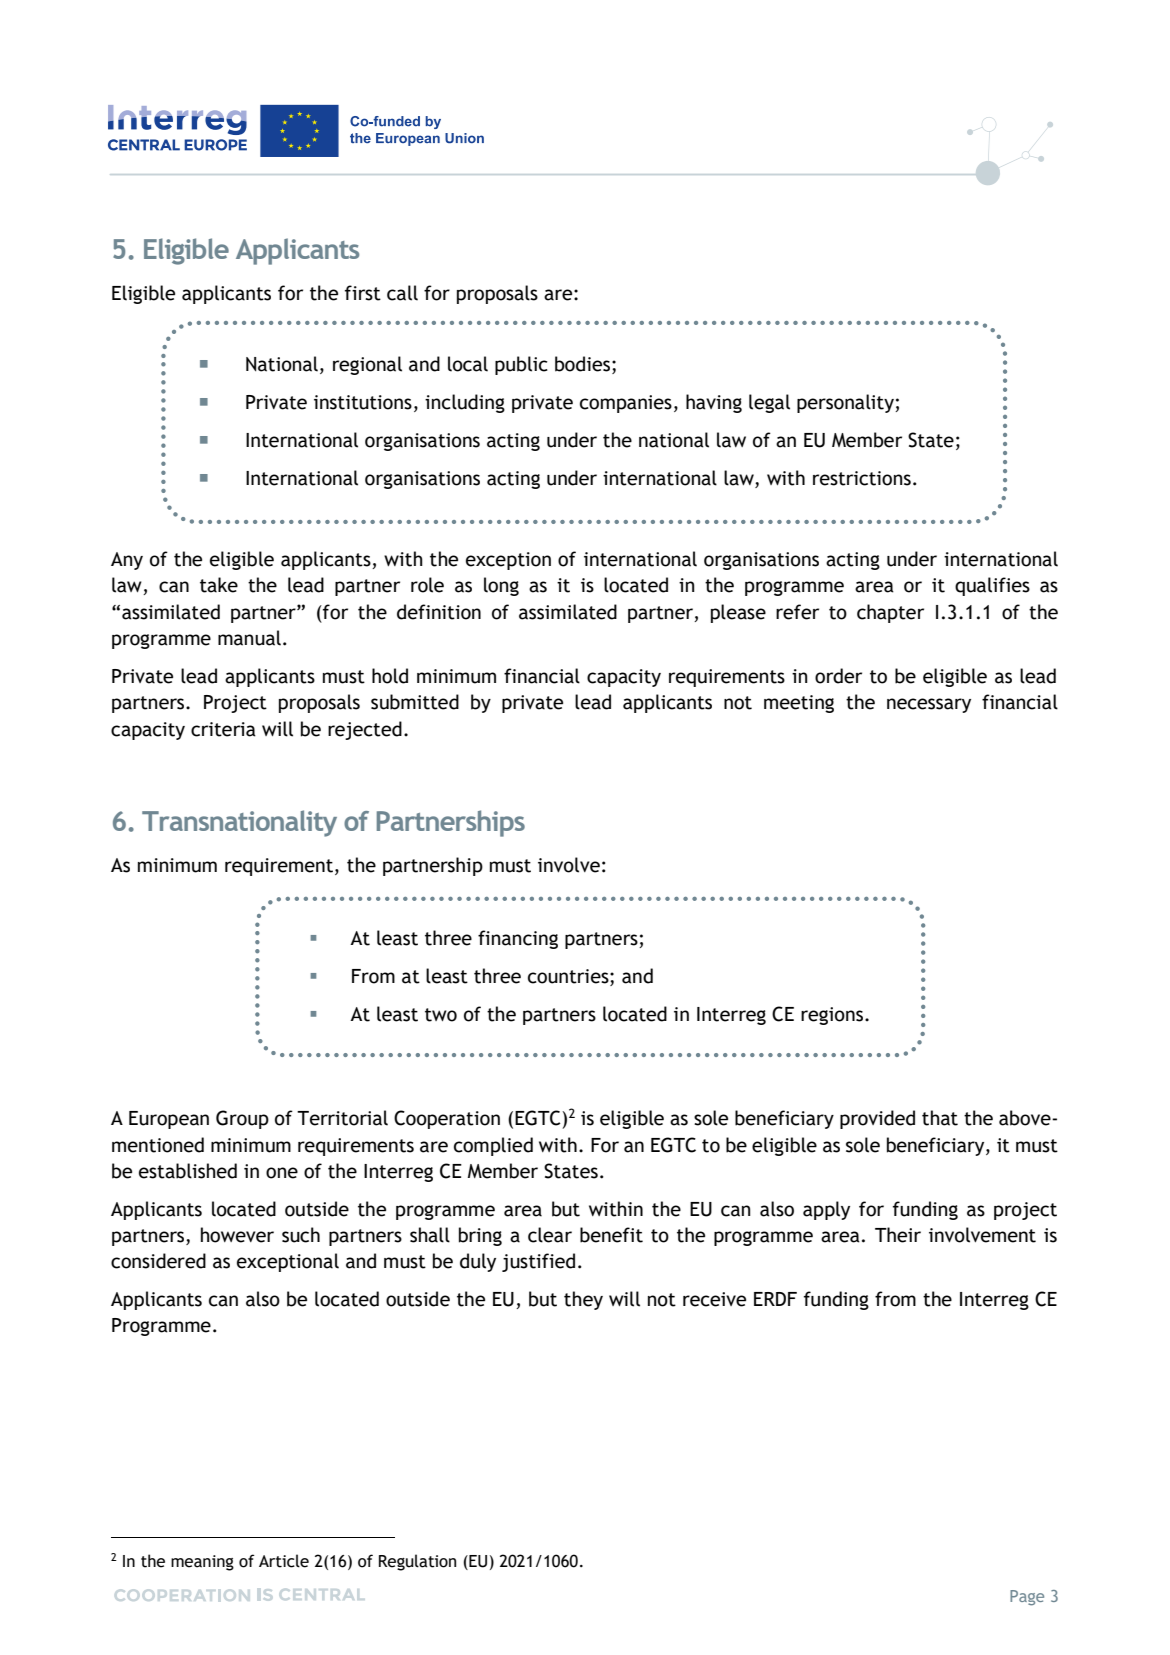  I want to click on personality, so click(846, 403).
